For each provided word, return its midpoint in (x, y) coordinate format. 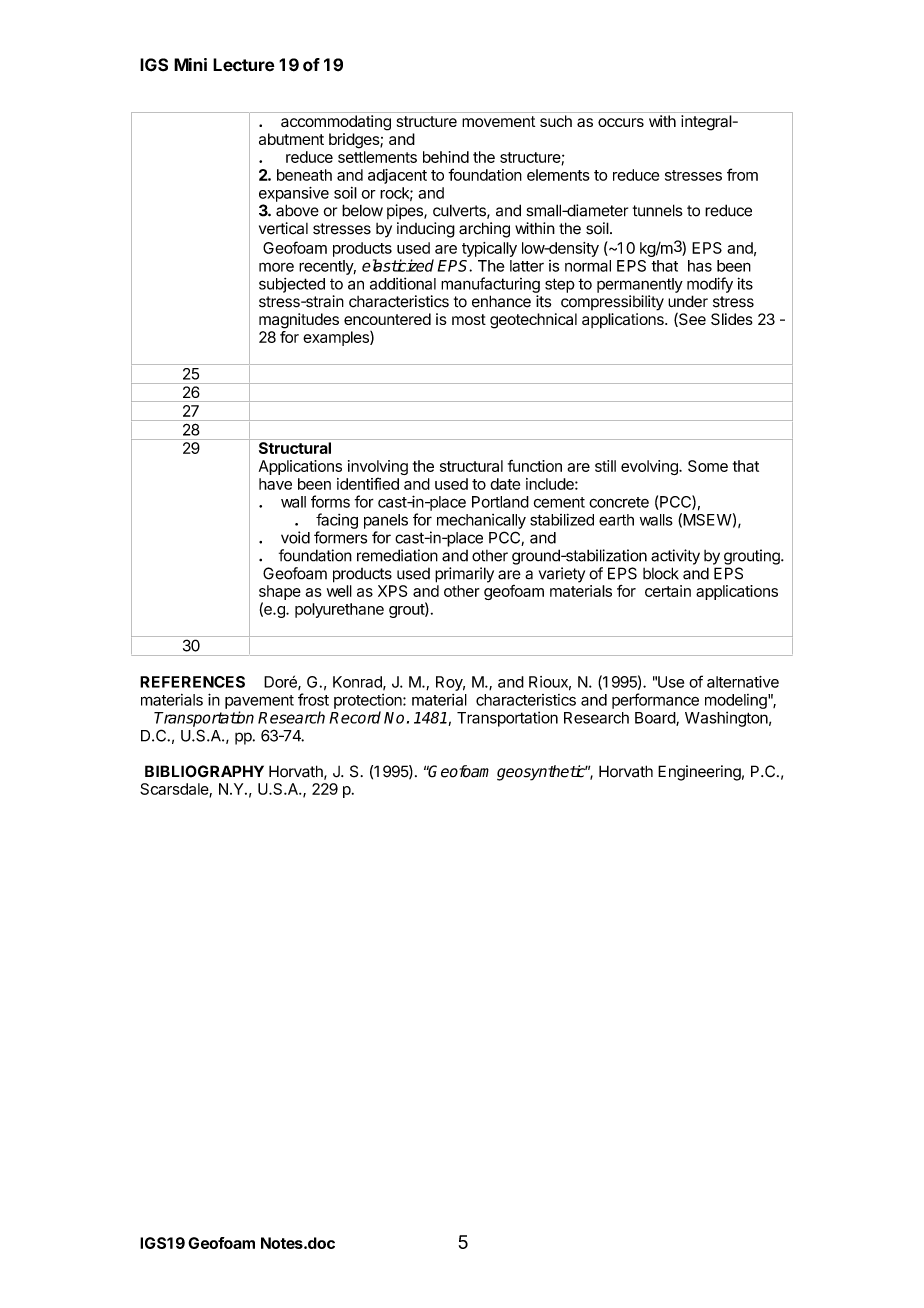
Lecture (244, 65)
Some (708, 466)
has (700, 266)
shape (280, 592)
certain (668, 591)
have (275, 484)
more (276, 267)
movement (498, 121)
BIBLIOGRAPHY (204, 771)
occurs (621, 122)
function (535, 466)
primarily (464, 575)
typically (489, 249)
